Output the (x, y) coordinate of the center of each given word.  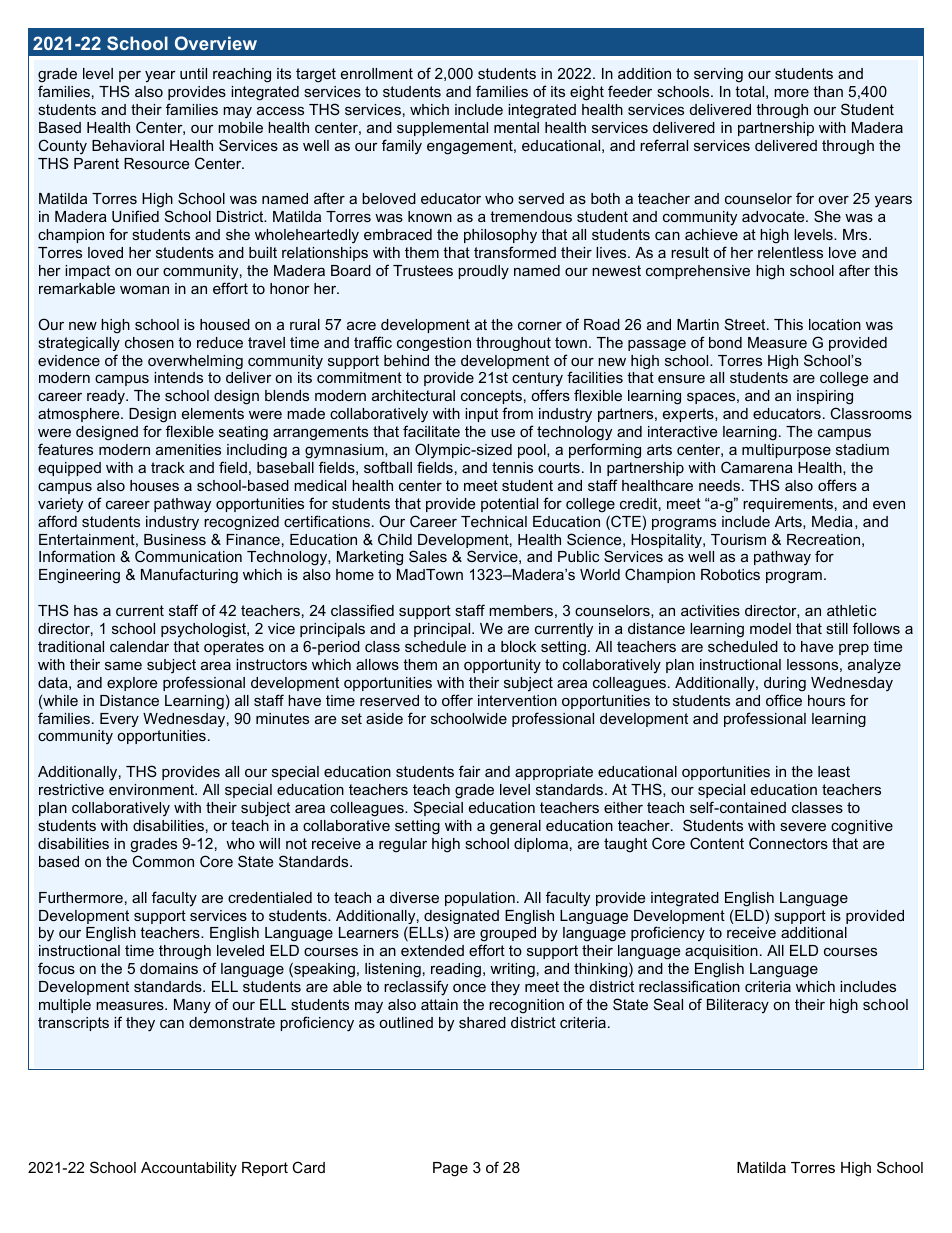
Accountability (189, 1169)
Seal (668, 1004)
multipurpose (786, 451)
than (828, 91)
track (168, 467)
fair (470, 771)
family (402, 147)
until (193, 73)
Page (450, 1169)
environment (153, 789)
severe (803, 827)
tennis (512, 467)
